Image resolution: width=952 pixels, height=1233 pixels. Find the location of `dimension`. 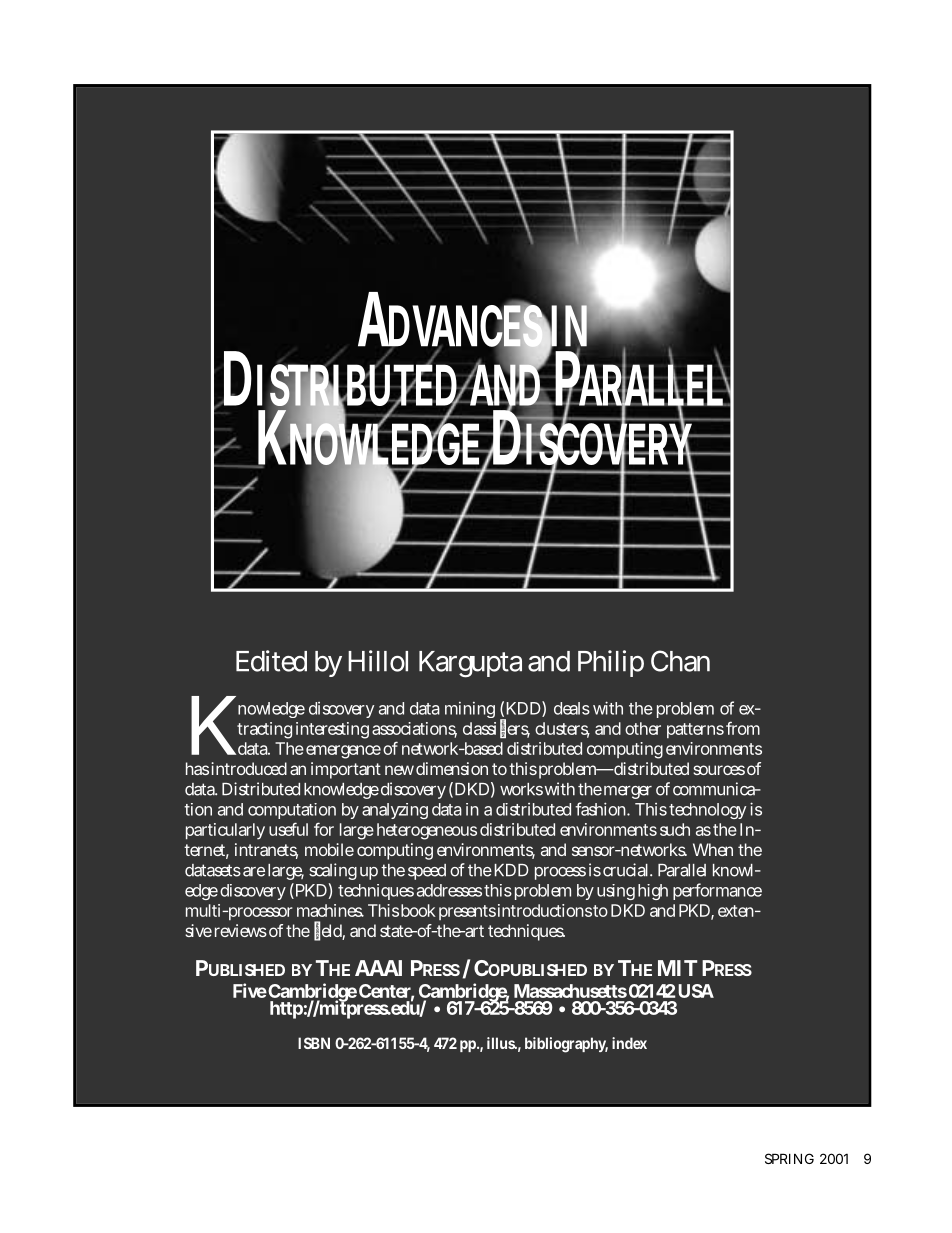

dimension is located at coordinates (452, 768).
